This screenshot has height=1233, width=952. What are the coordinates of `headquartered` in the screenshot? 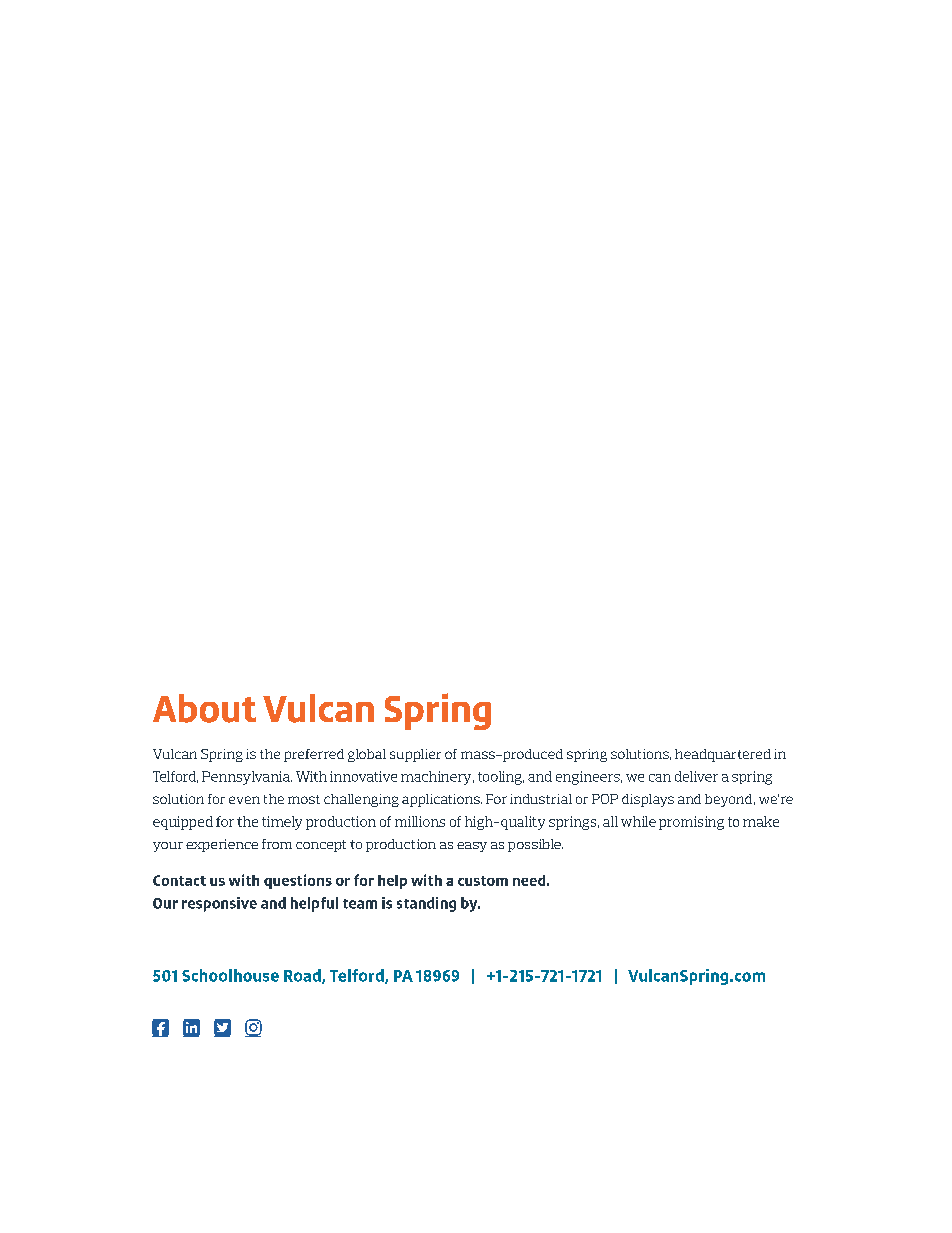 It's located at (723, 755).
